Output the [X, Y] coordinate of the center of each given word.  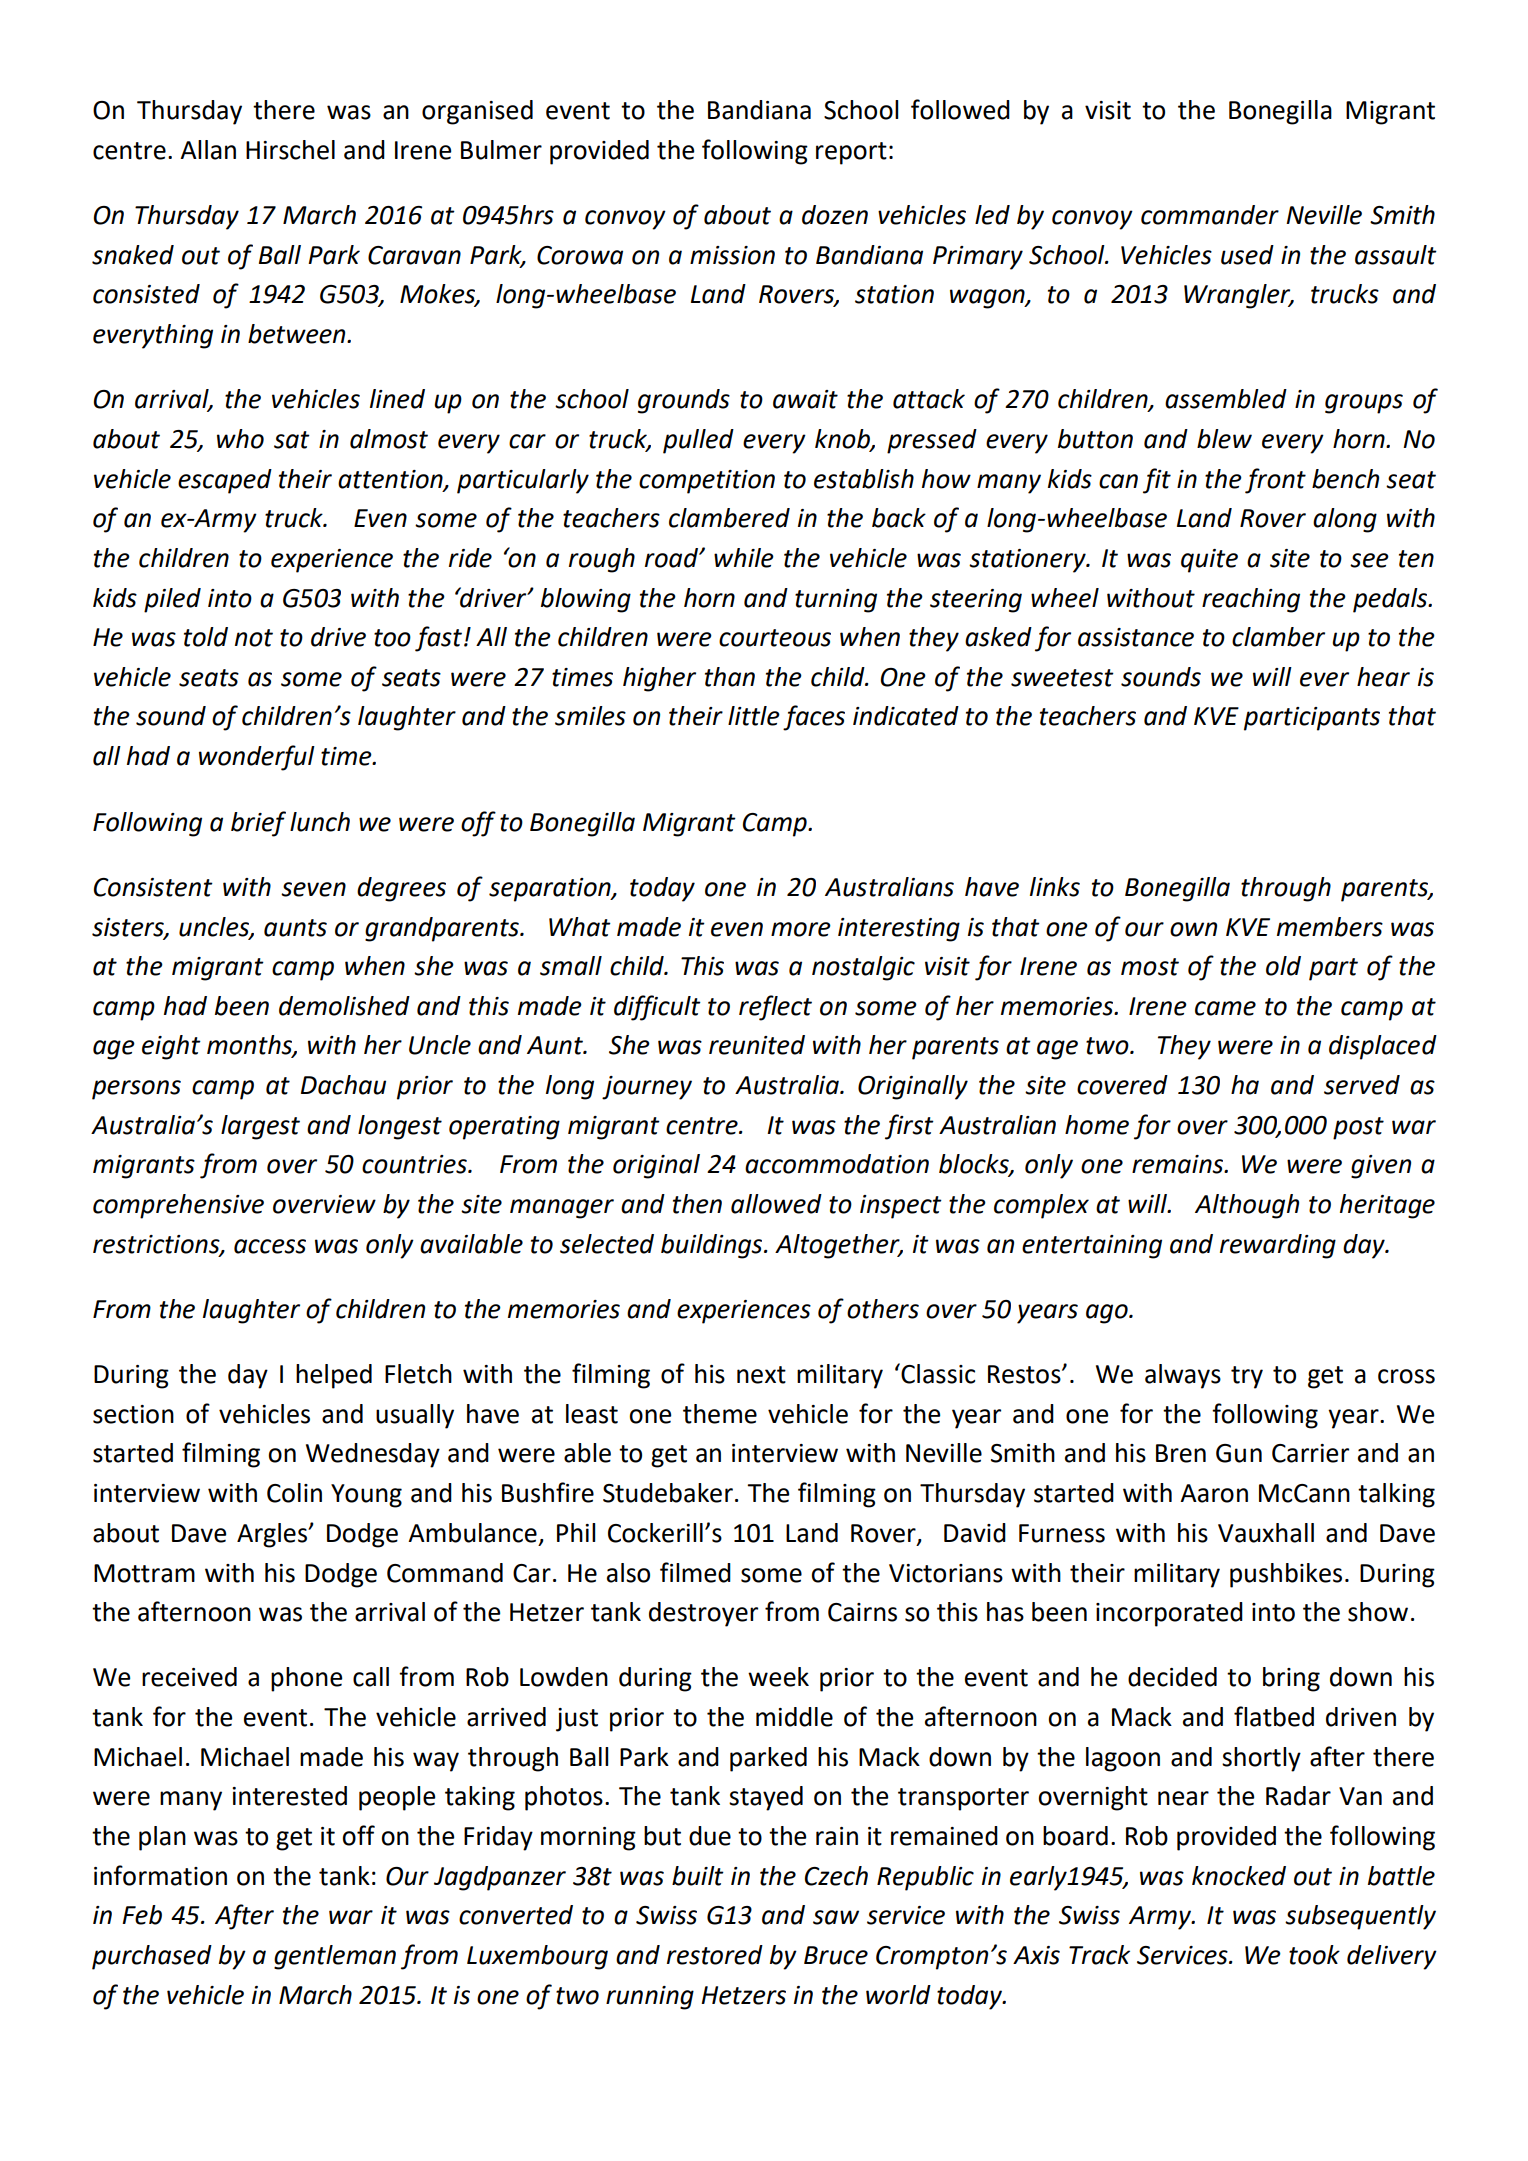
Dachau [343, 1085]
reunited [757, 1045]
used [1247, 255]
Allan [208, 150]
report [851, 153]
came [1225, 1008]
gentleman [335, 1957]
